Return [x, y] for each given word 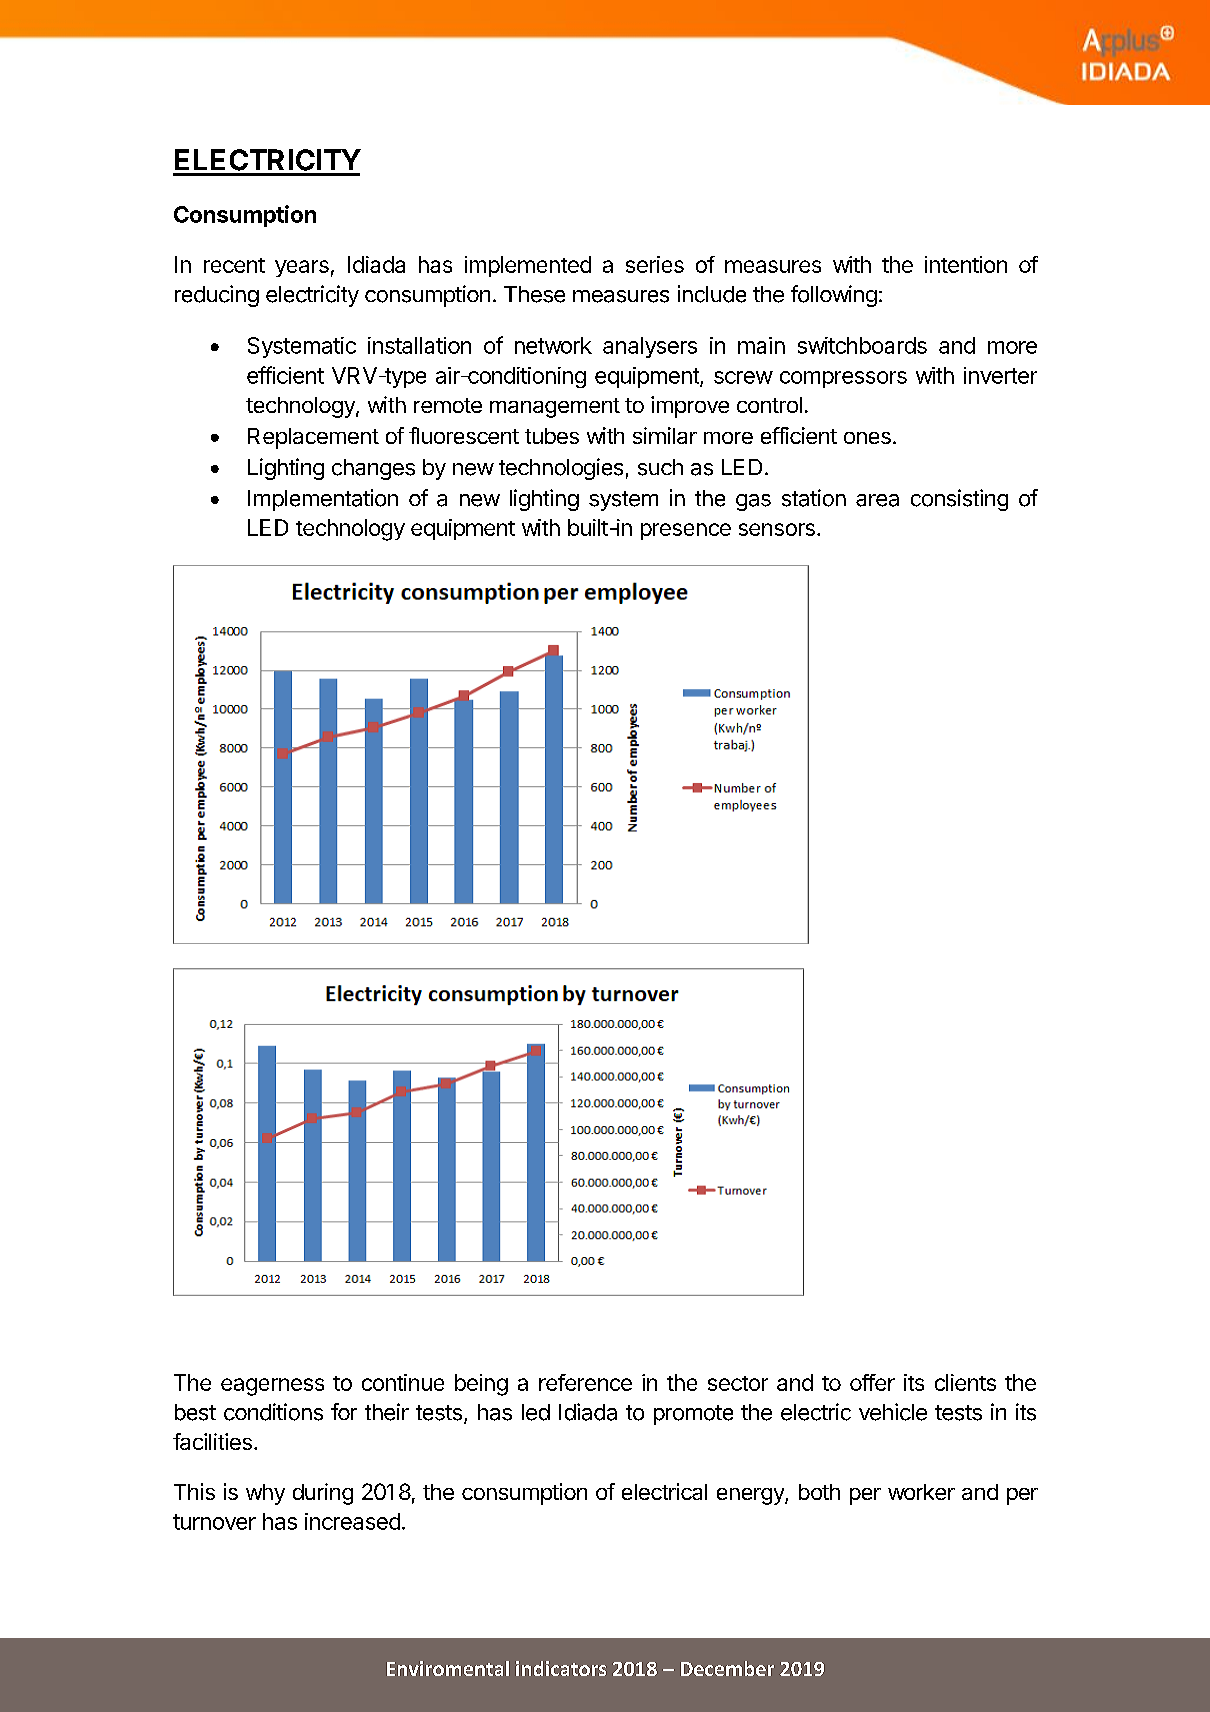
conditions [273, 1412]
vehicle [893, 1412]
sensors [777, 529]
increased [352, 1521]
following [834, 296]
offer [872, 1382]
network [553, 345]
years [302, 268]
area [877, 500]
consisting [959, 500]
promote [693, 1415]
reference [585, 1382]
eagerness [272, 1387]
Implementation [323, 500]
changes [373, 469]
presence [686, 531]
